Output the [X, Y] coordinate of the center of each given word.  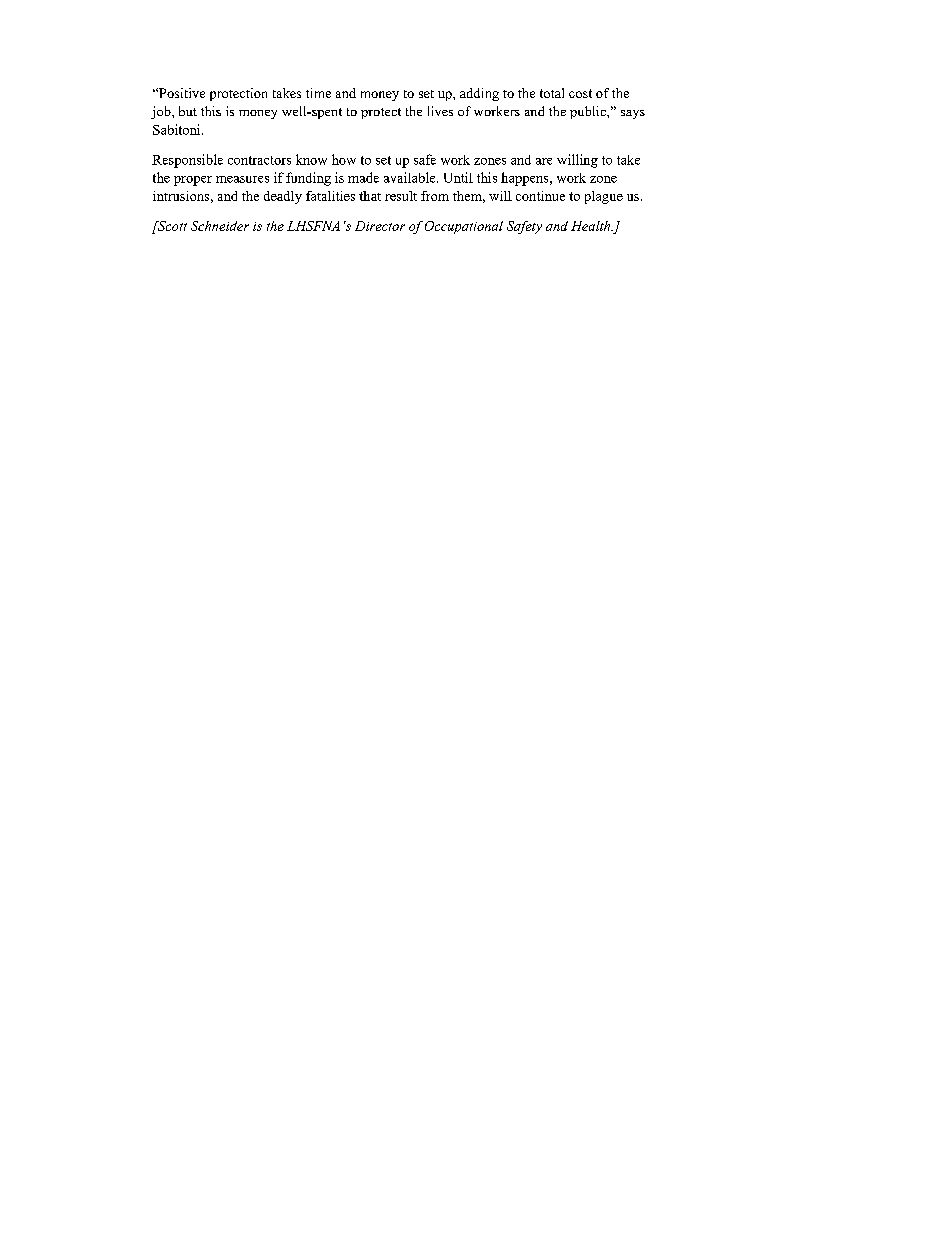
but [188, 111]
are [544, 161]
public [589, 112]
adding [479, 94]
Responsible [187, 161]
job [162, 112]
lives [440, 111]
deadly [283, 197]
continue [540, 196]
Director [380, 226]
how [344, 159]
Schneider [220, 226]
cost [580, 93]
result [401, 196]
